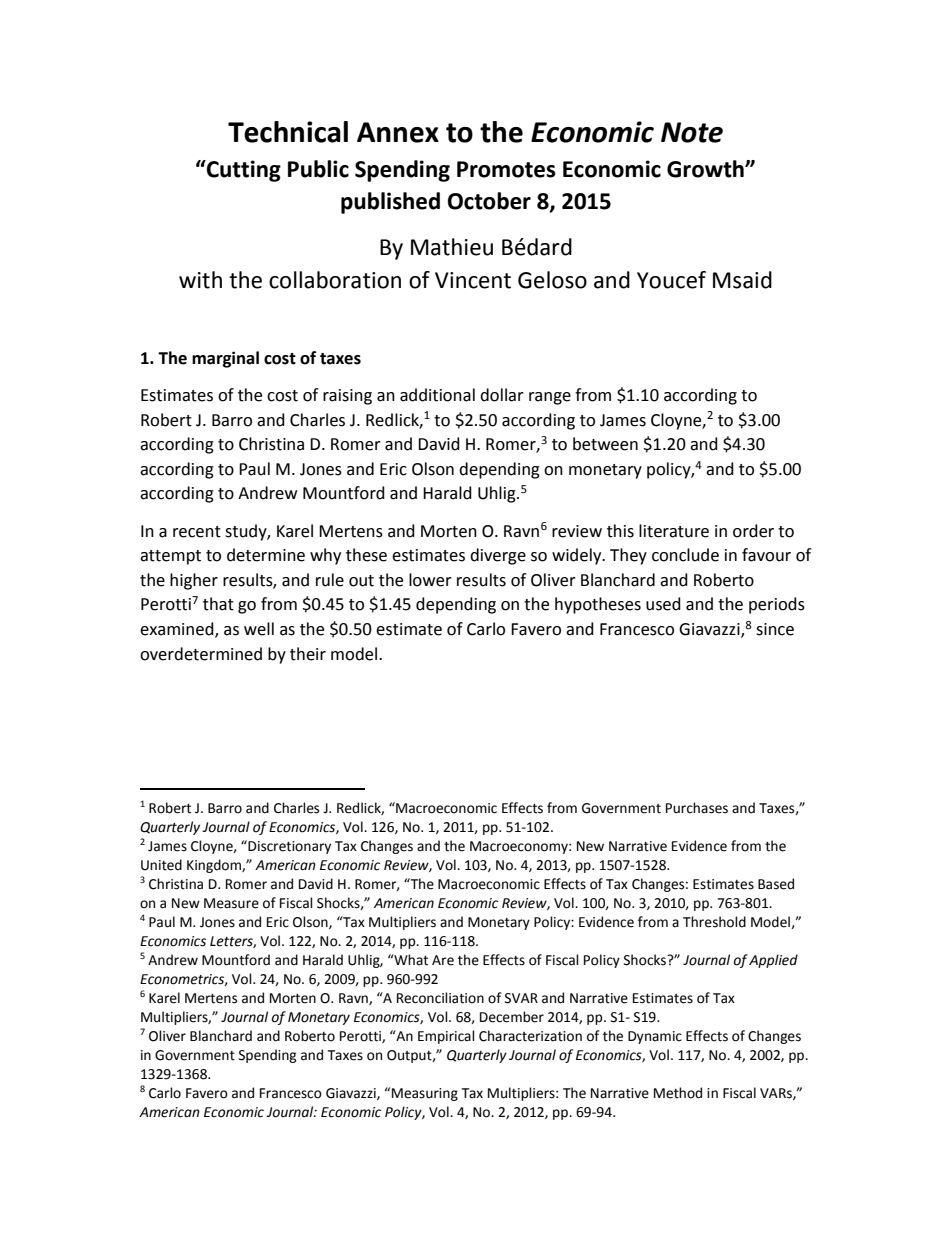 The height and width of the image is (1233, 952). What do you see at coordinates (605, 444) in the image?
I see `between` at bounding box center [605, 444].
